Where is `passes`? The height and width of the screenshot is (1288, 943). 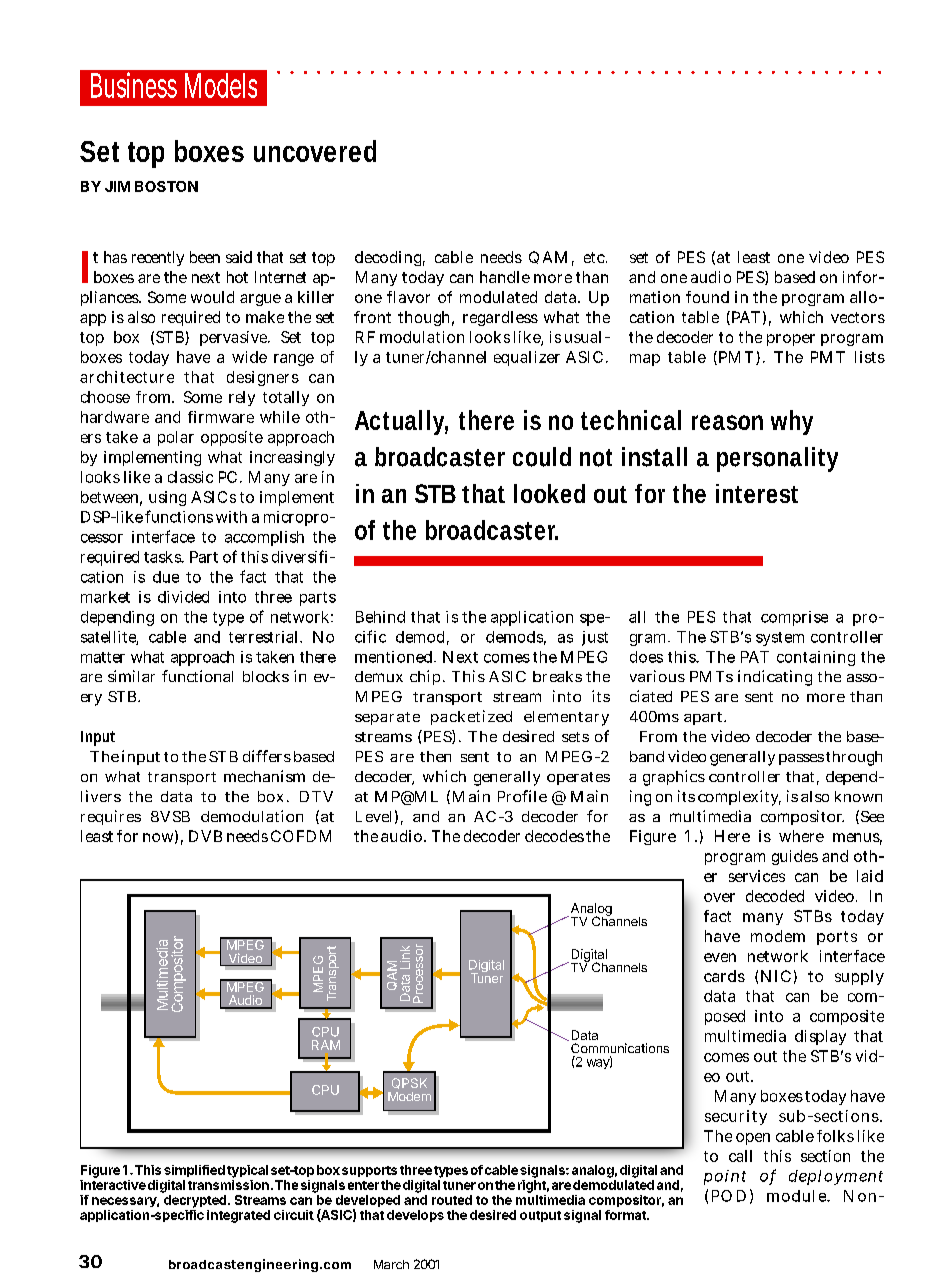 passes is located at coordinates (801, 759).
